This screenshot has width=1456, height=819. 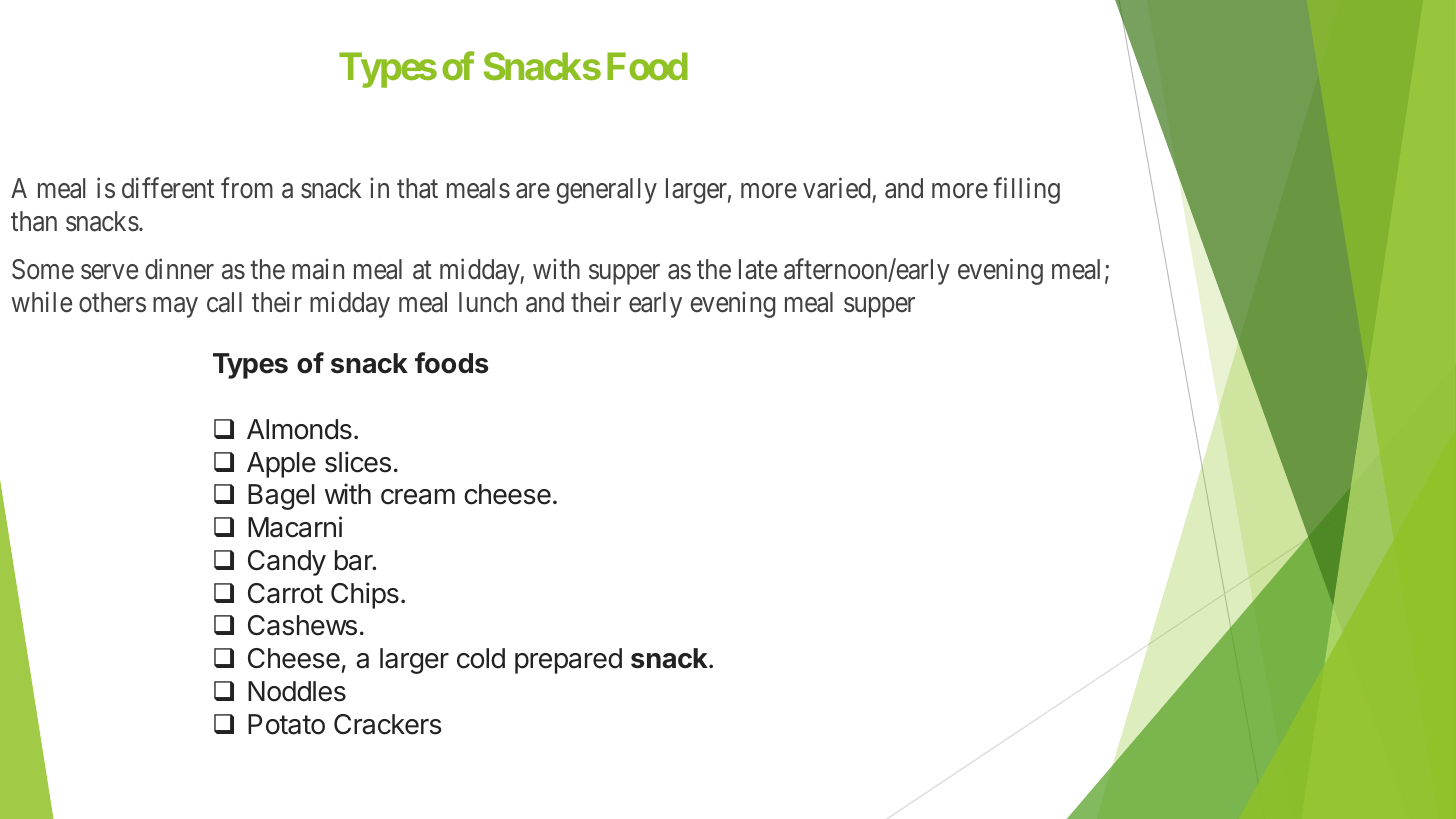 What do you see at coordinates (281, 465) in the screenshot?
I see `Apple` at bounding box center [281, 465].
